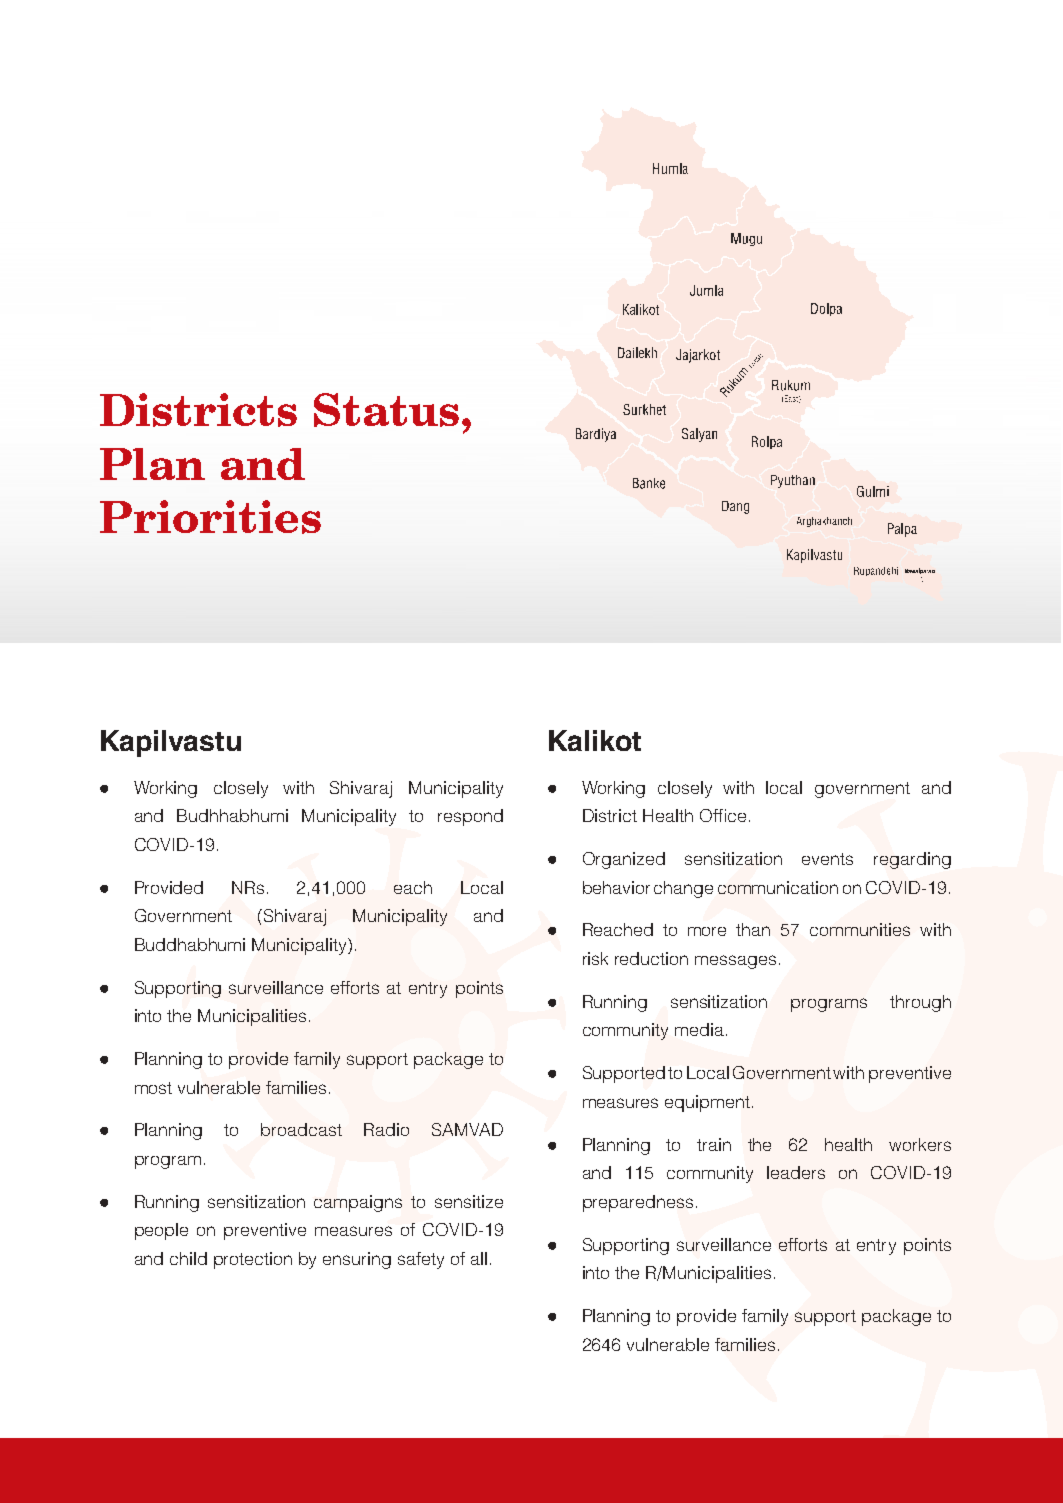 This image has width=1063, height=1503. What do you see at coordinates (920, 1003) in the image?
I see `through` at bounding box center [920, 1003].
